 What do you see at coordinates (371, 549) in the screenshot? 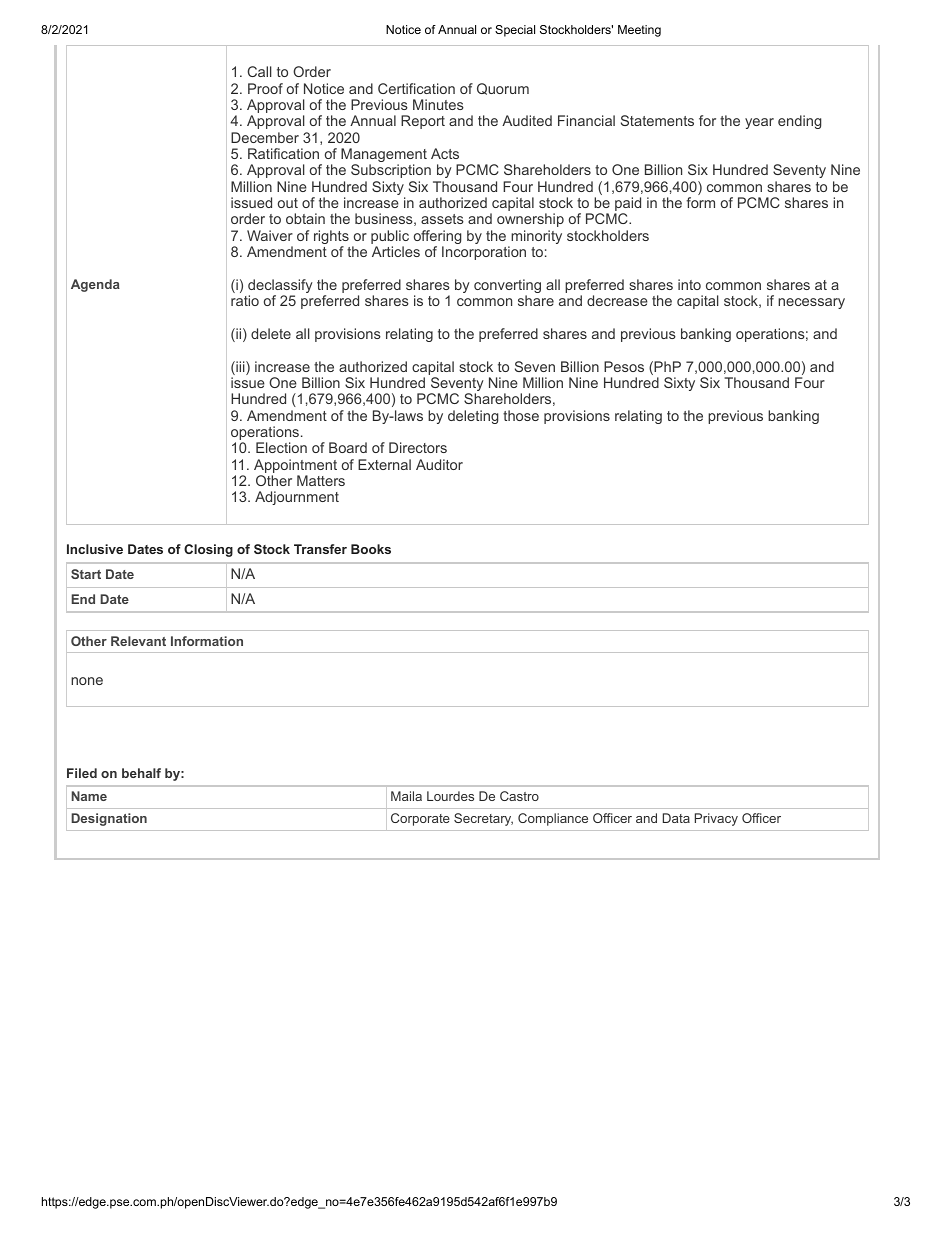
I see `Books` at bounding box center [371, 549].
